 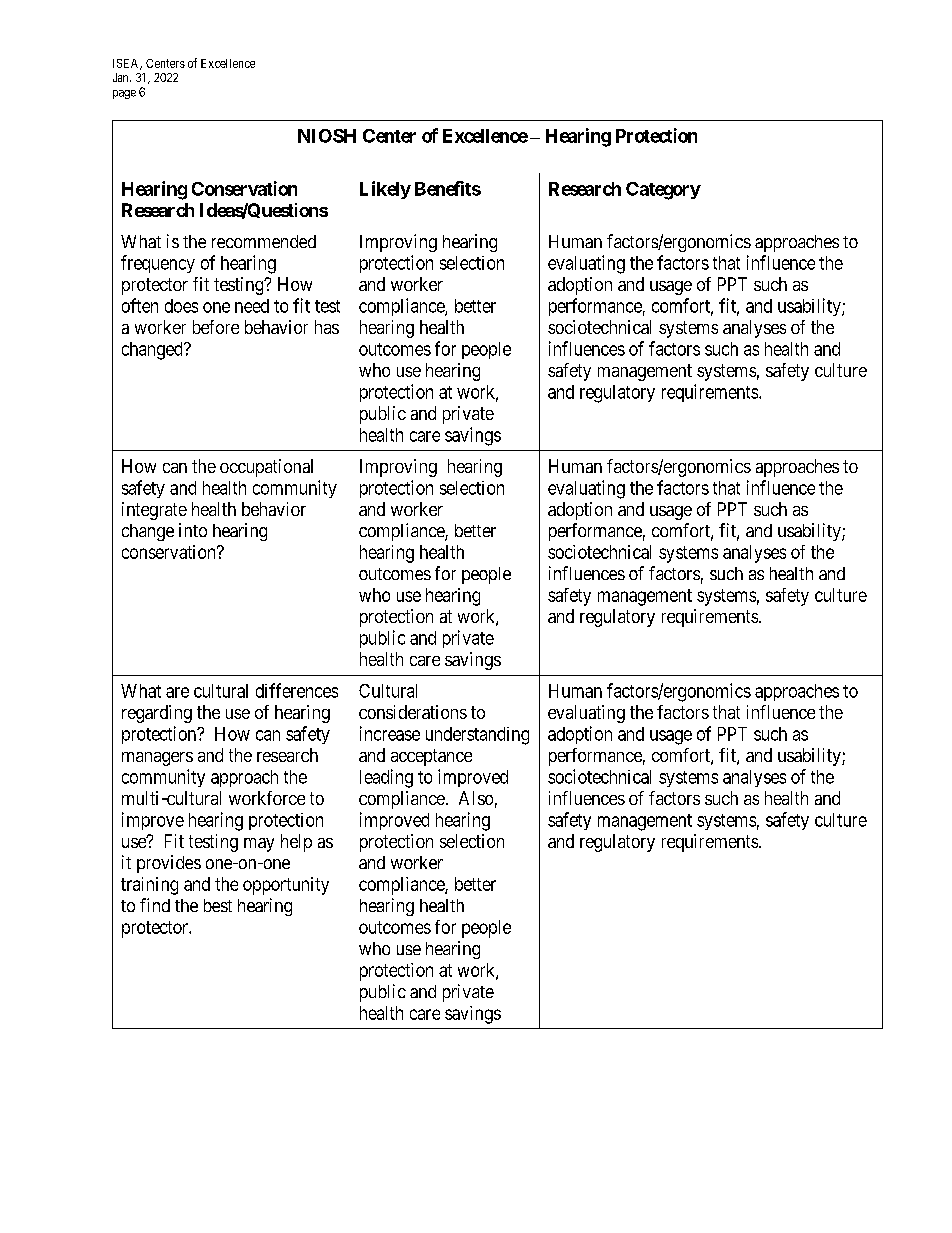 What do you see at coordinates (169, 864) in the page?
I see `provides` at bounding box center [169, 864].
